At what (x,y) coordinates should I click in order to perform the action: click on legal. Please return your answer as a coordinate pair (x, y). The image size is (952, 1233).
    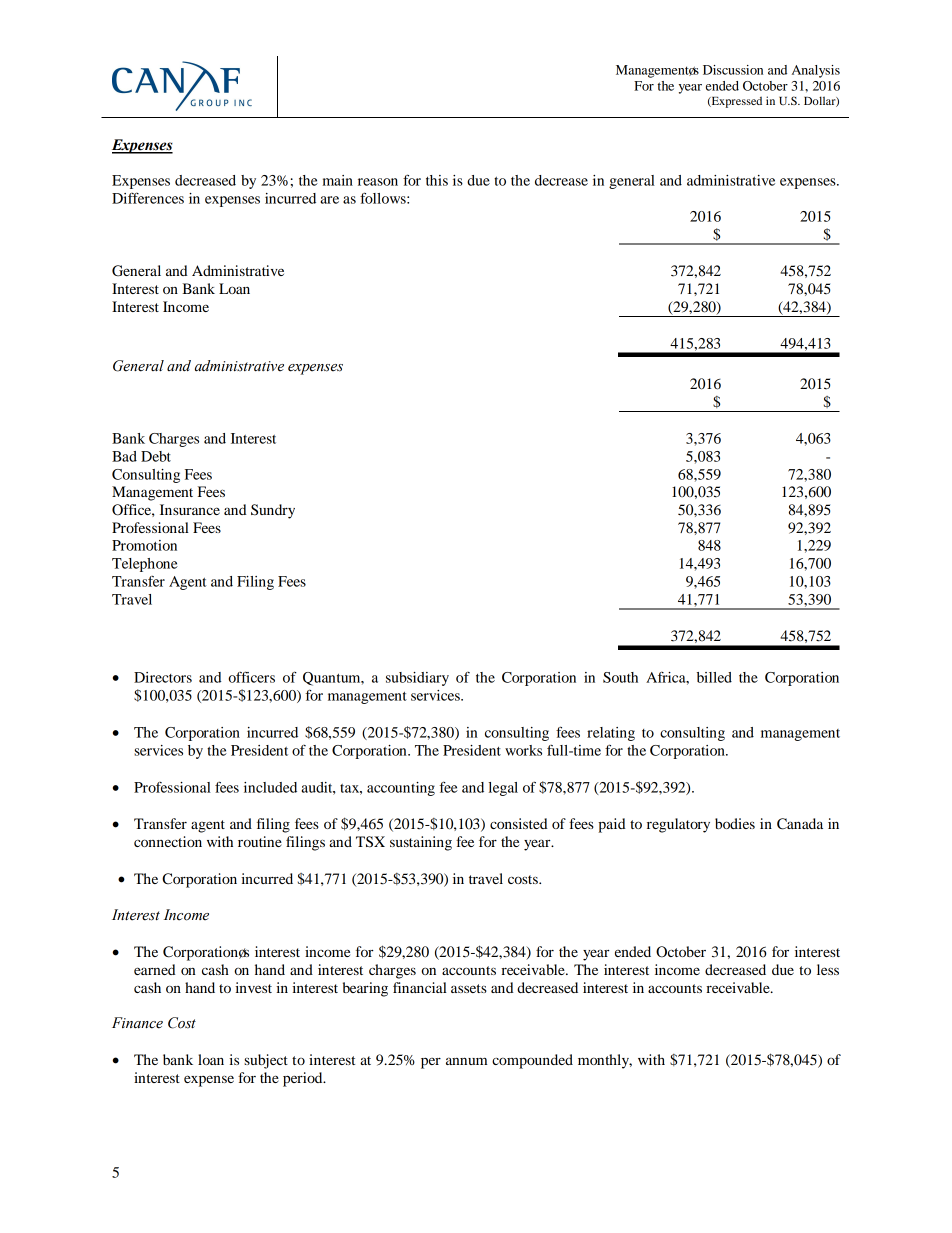
    Looking at the image, I should click on (503, 789).
